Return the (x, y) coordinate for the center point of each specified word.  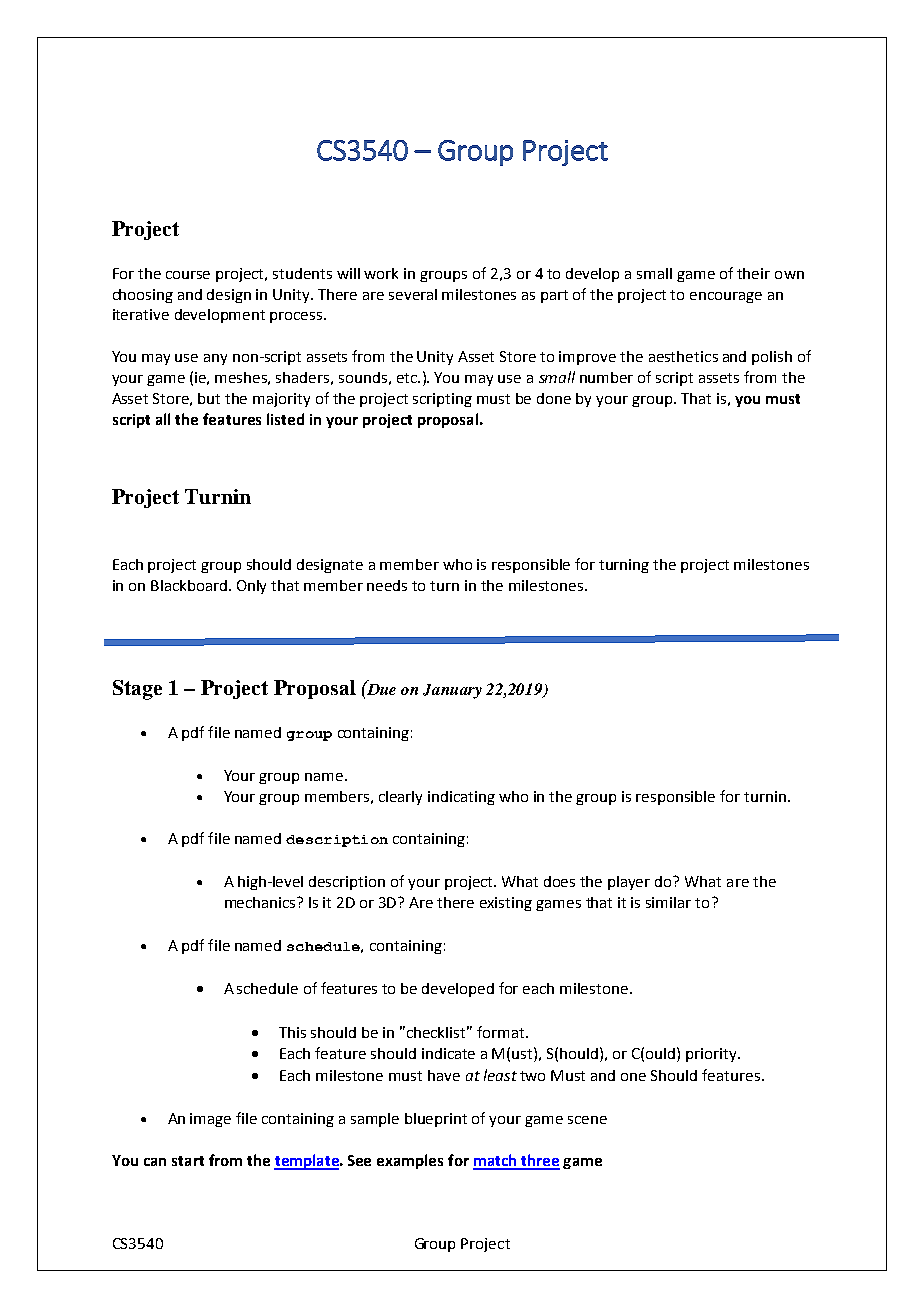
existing (506, 904)
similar (668, 902)
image (210, 1120)
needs (387, 585)
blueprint (436, 1120)
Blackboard (189, 585)
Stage (137, 690)
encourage (726, 297)
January (452, 691)
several (413, 294)
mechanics (262, 902)
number (606, 377)
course (188, 275)
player (629, 883)
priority (713, 1055)
